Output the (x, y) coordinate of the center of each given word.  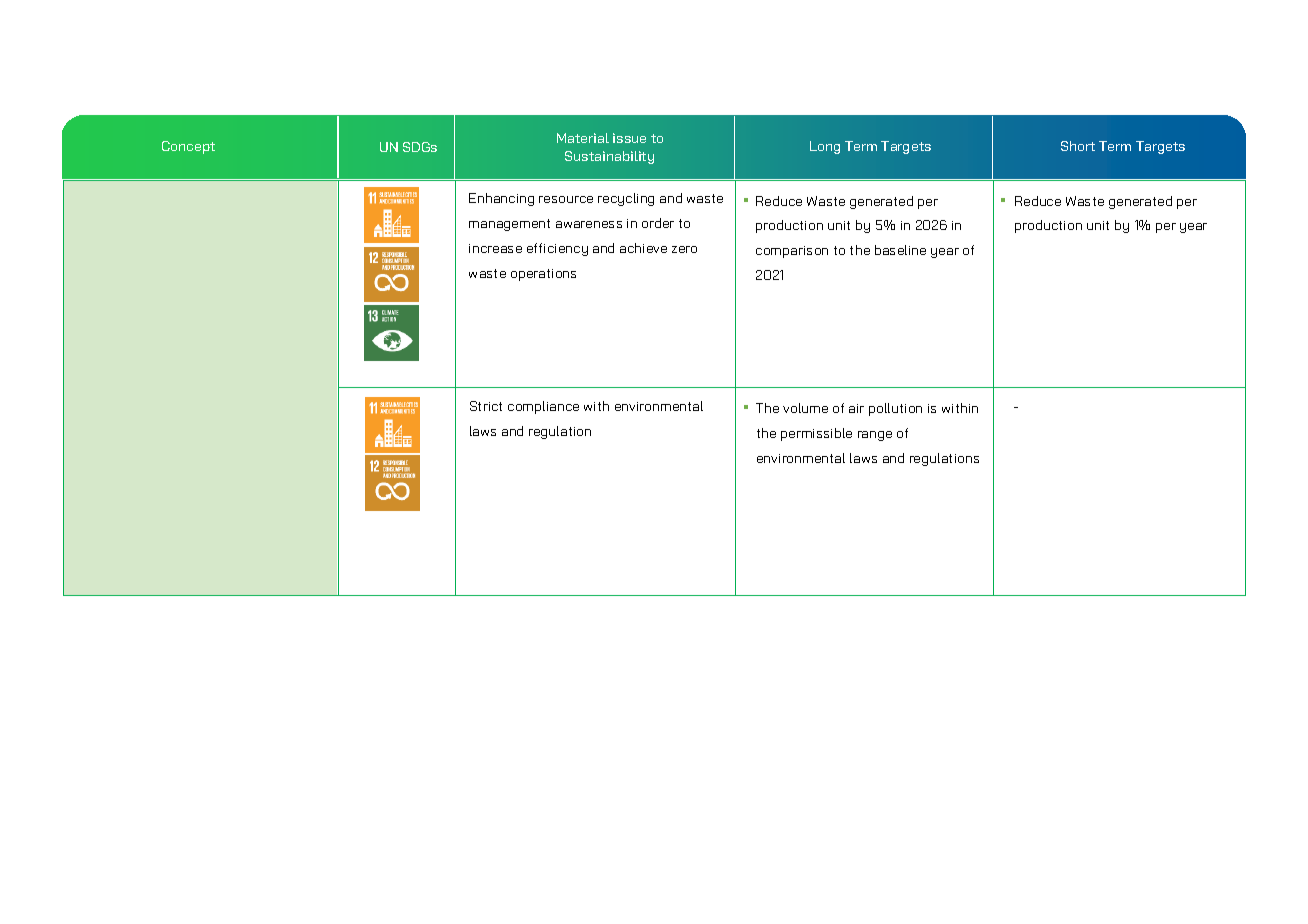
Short (1078, 146)
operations (543, 275)
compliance (543, 407)
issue (629, 138)
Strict (486, 406)
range (875, 436)
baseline (900, 250)
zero (684, 249)
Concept (188, 147)
